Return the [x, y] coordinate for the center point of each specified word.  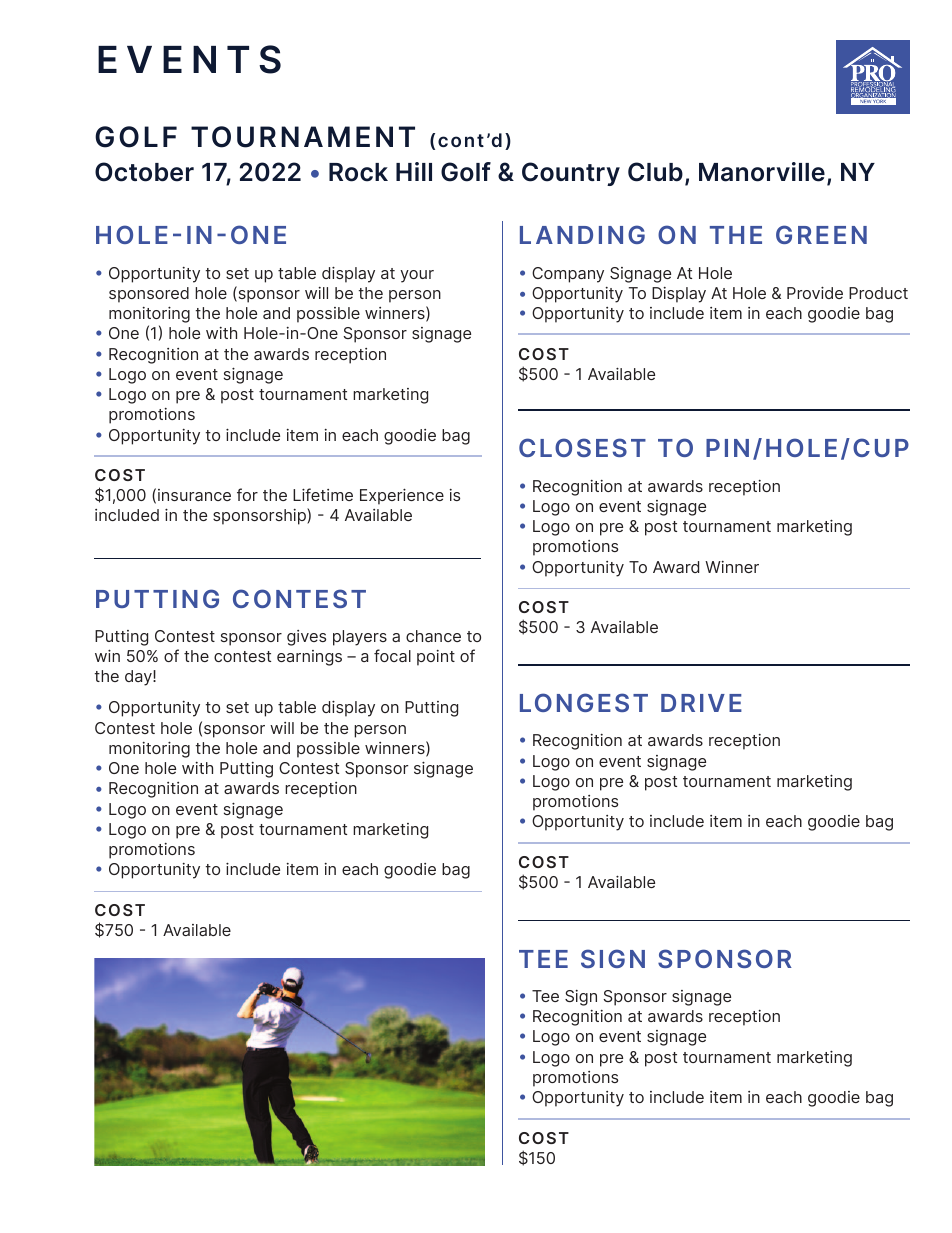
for [247, 494]
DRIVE [701, 703]
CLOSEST [582, 447]
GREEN [821, 234]
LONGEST [584, 702]
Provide [815, 292]
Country [571, 174]
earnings [309, 658]
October [144, 172]
